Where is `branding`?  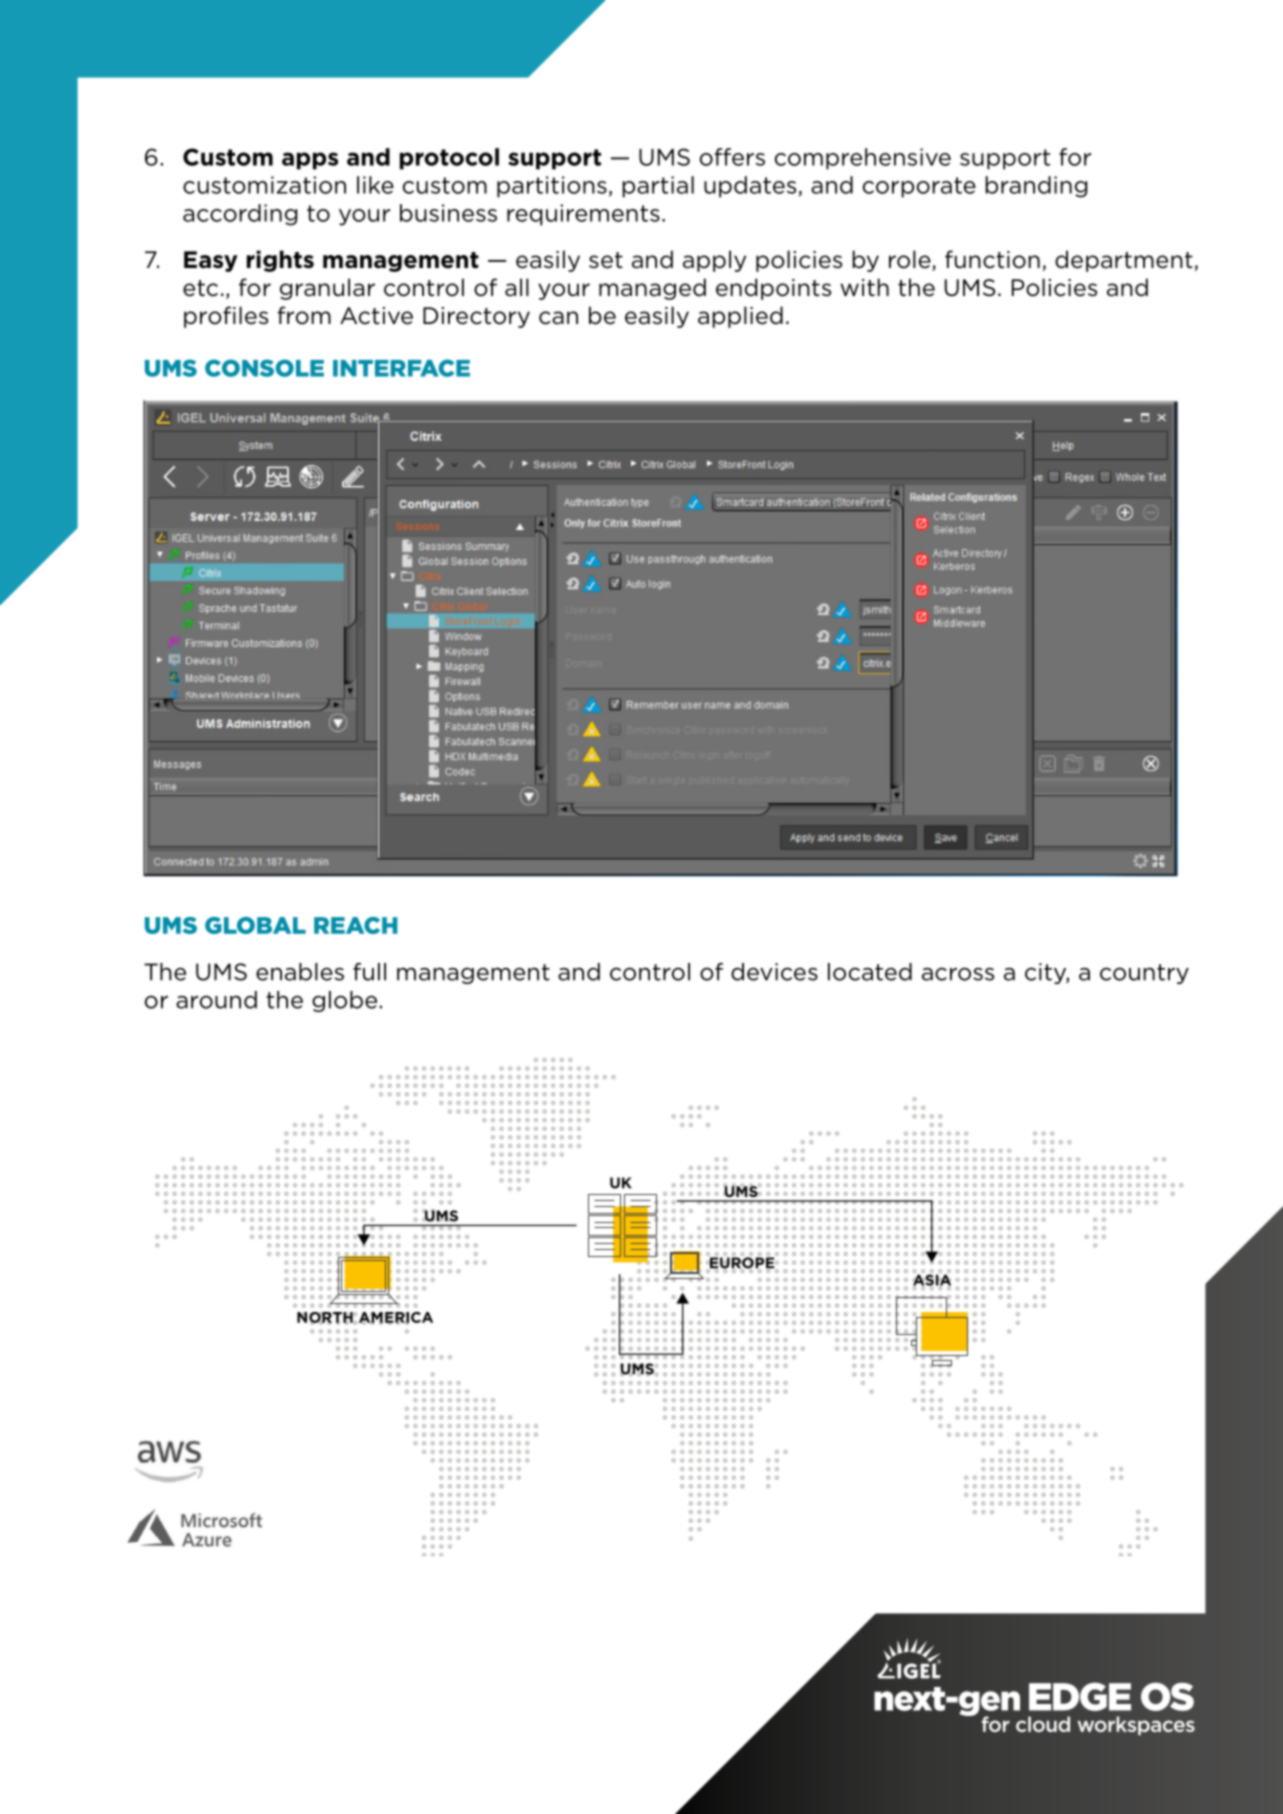
branding is located at coordinates (1036, 187).
